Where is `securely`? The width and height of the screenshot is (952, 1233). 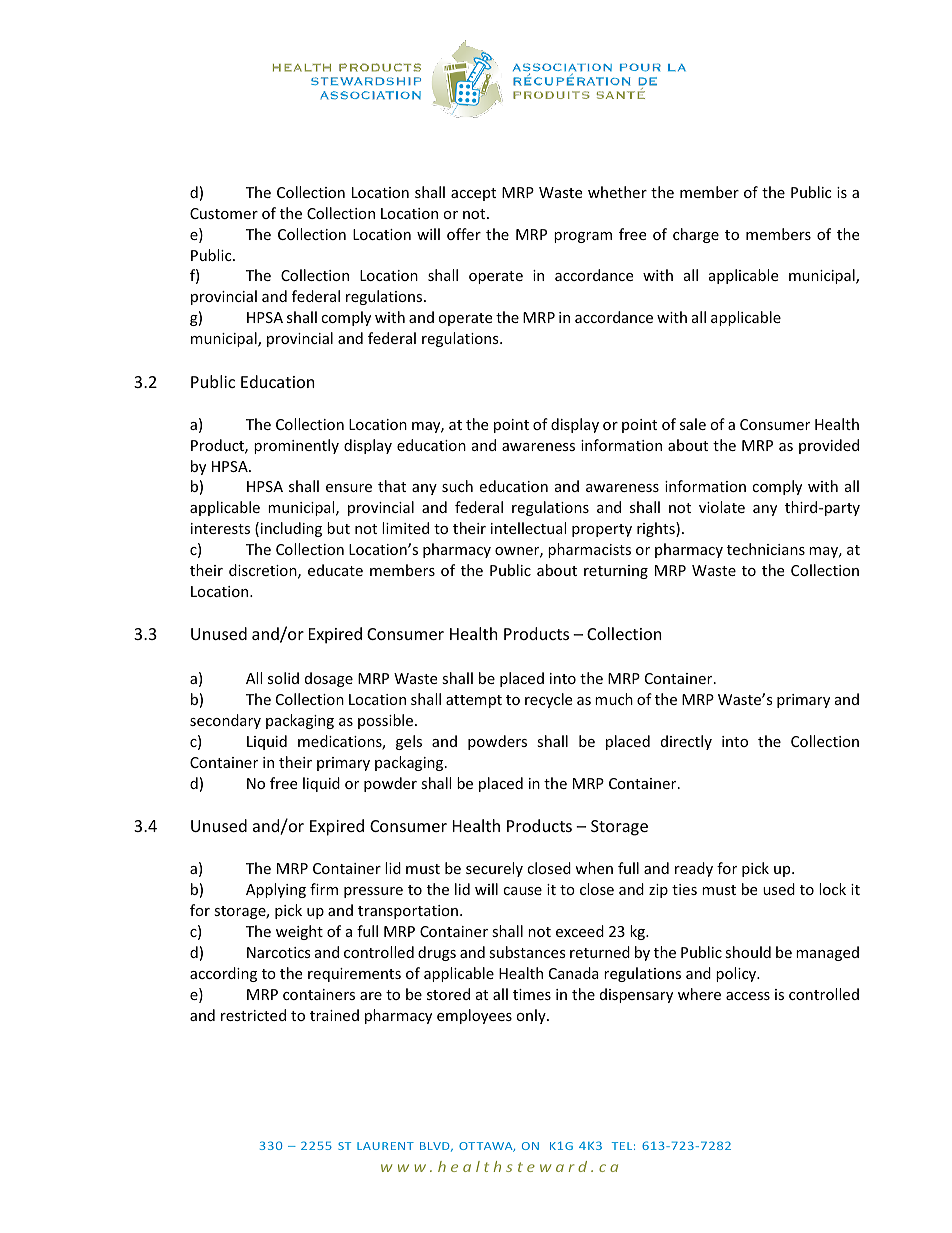 securely is located at coordinates (494, 869).
